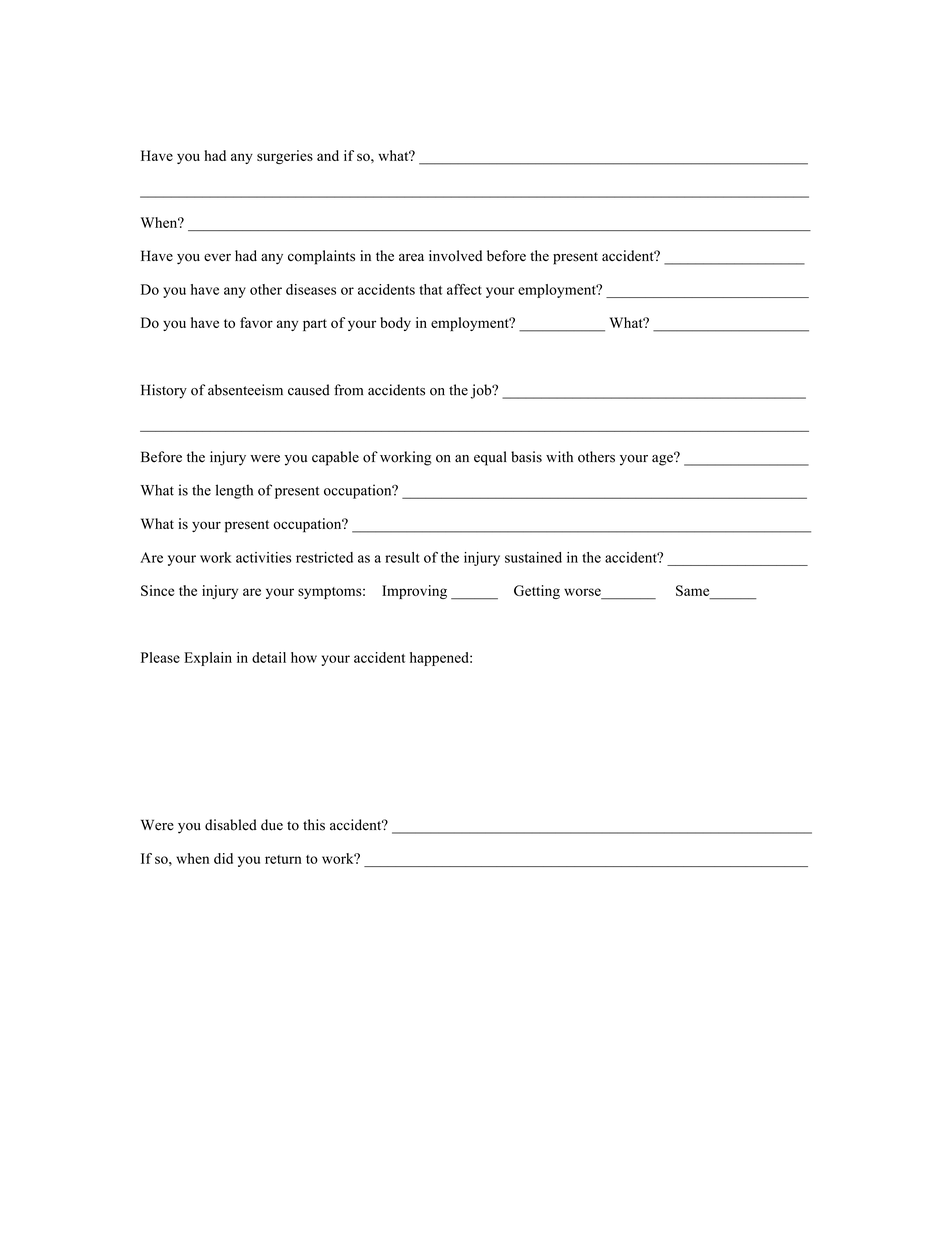  What do you see at coordinates (348, 390) in the document?
I see `from` at bounding box center [348, 390].
